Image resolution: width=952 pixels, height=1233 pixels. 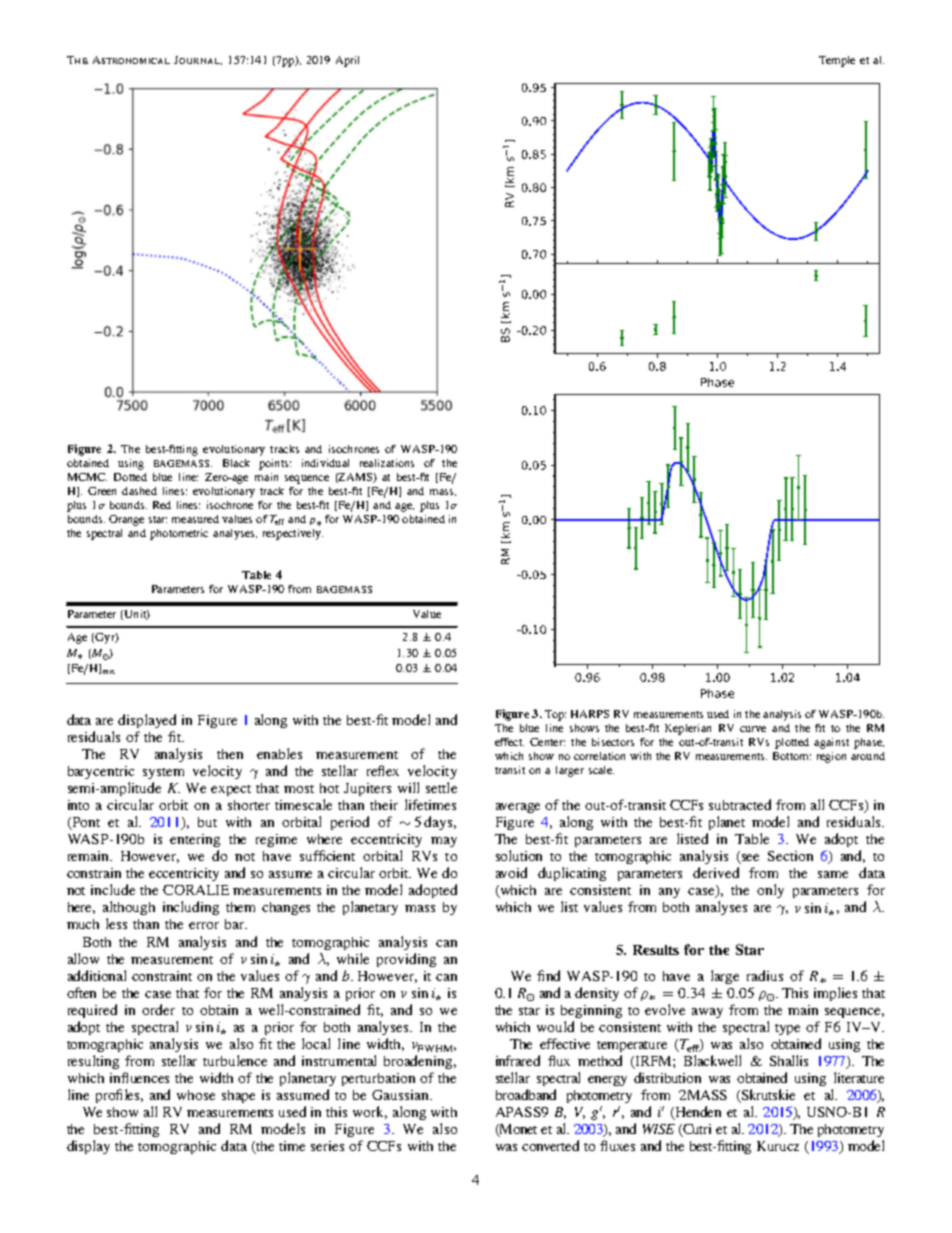 I want to click on literature, so click(x=859, y=1077).
